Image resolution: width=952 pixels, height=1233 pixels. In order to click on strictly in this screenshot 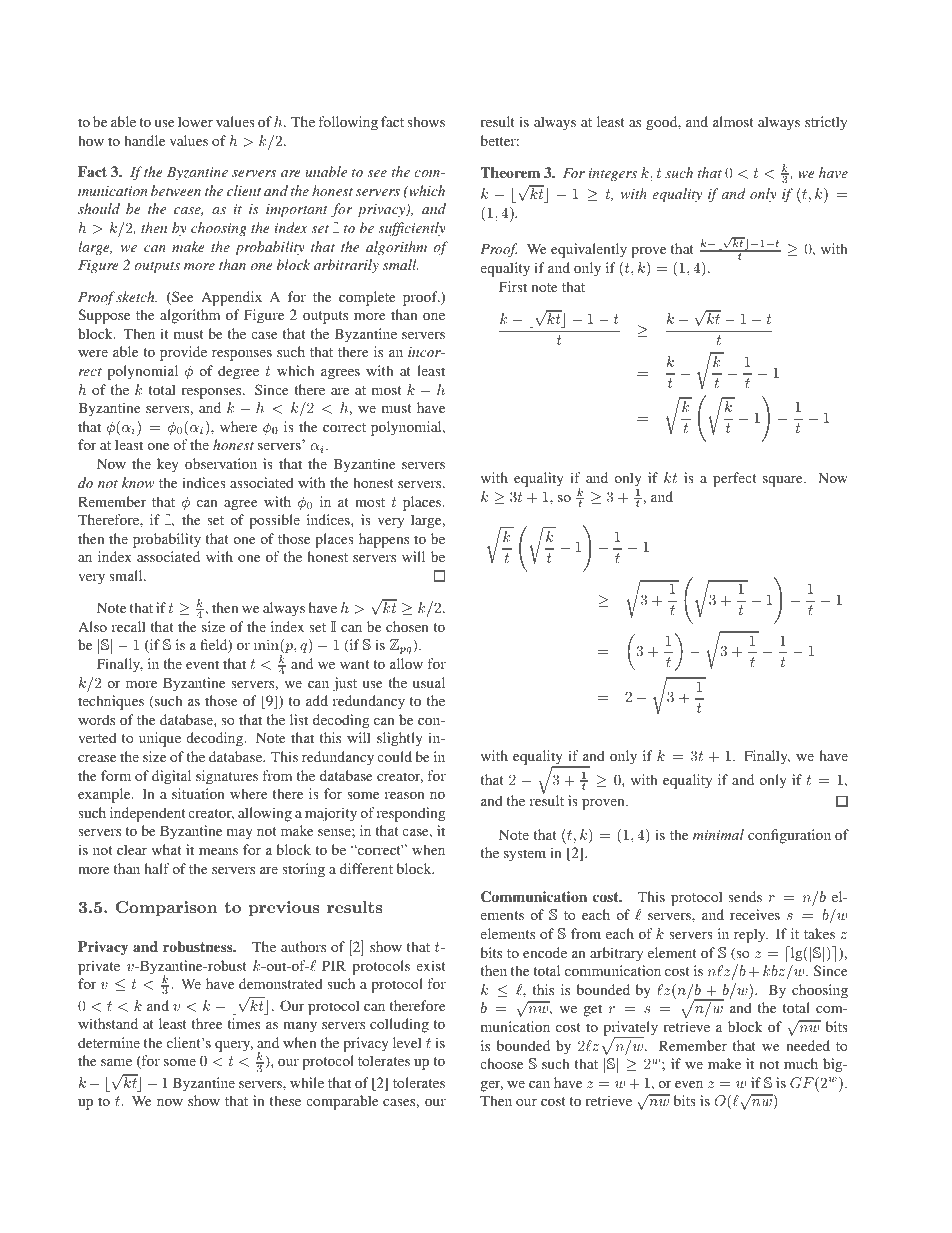, I will do `click(826, 123)`.
